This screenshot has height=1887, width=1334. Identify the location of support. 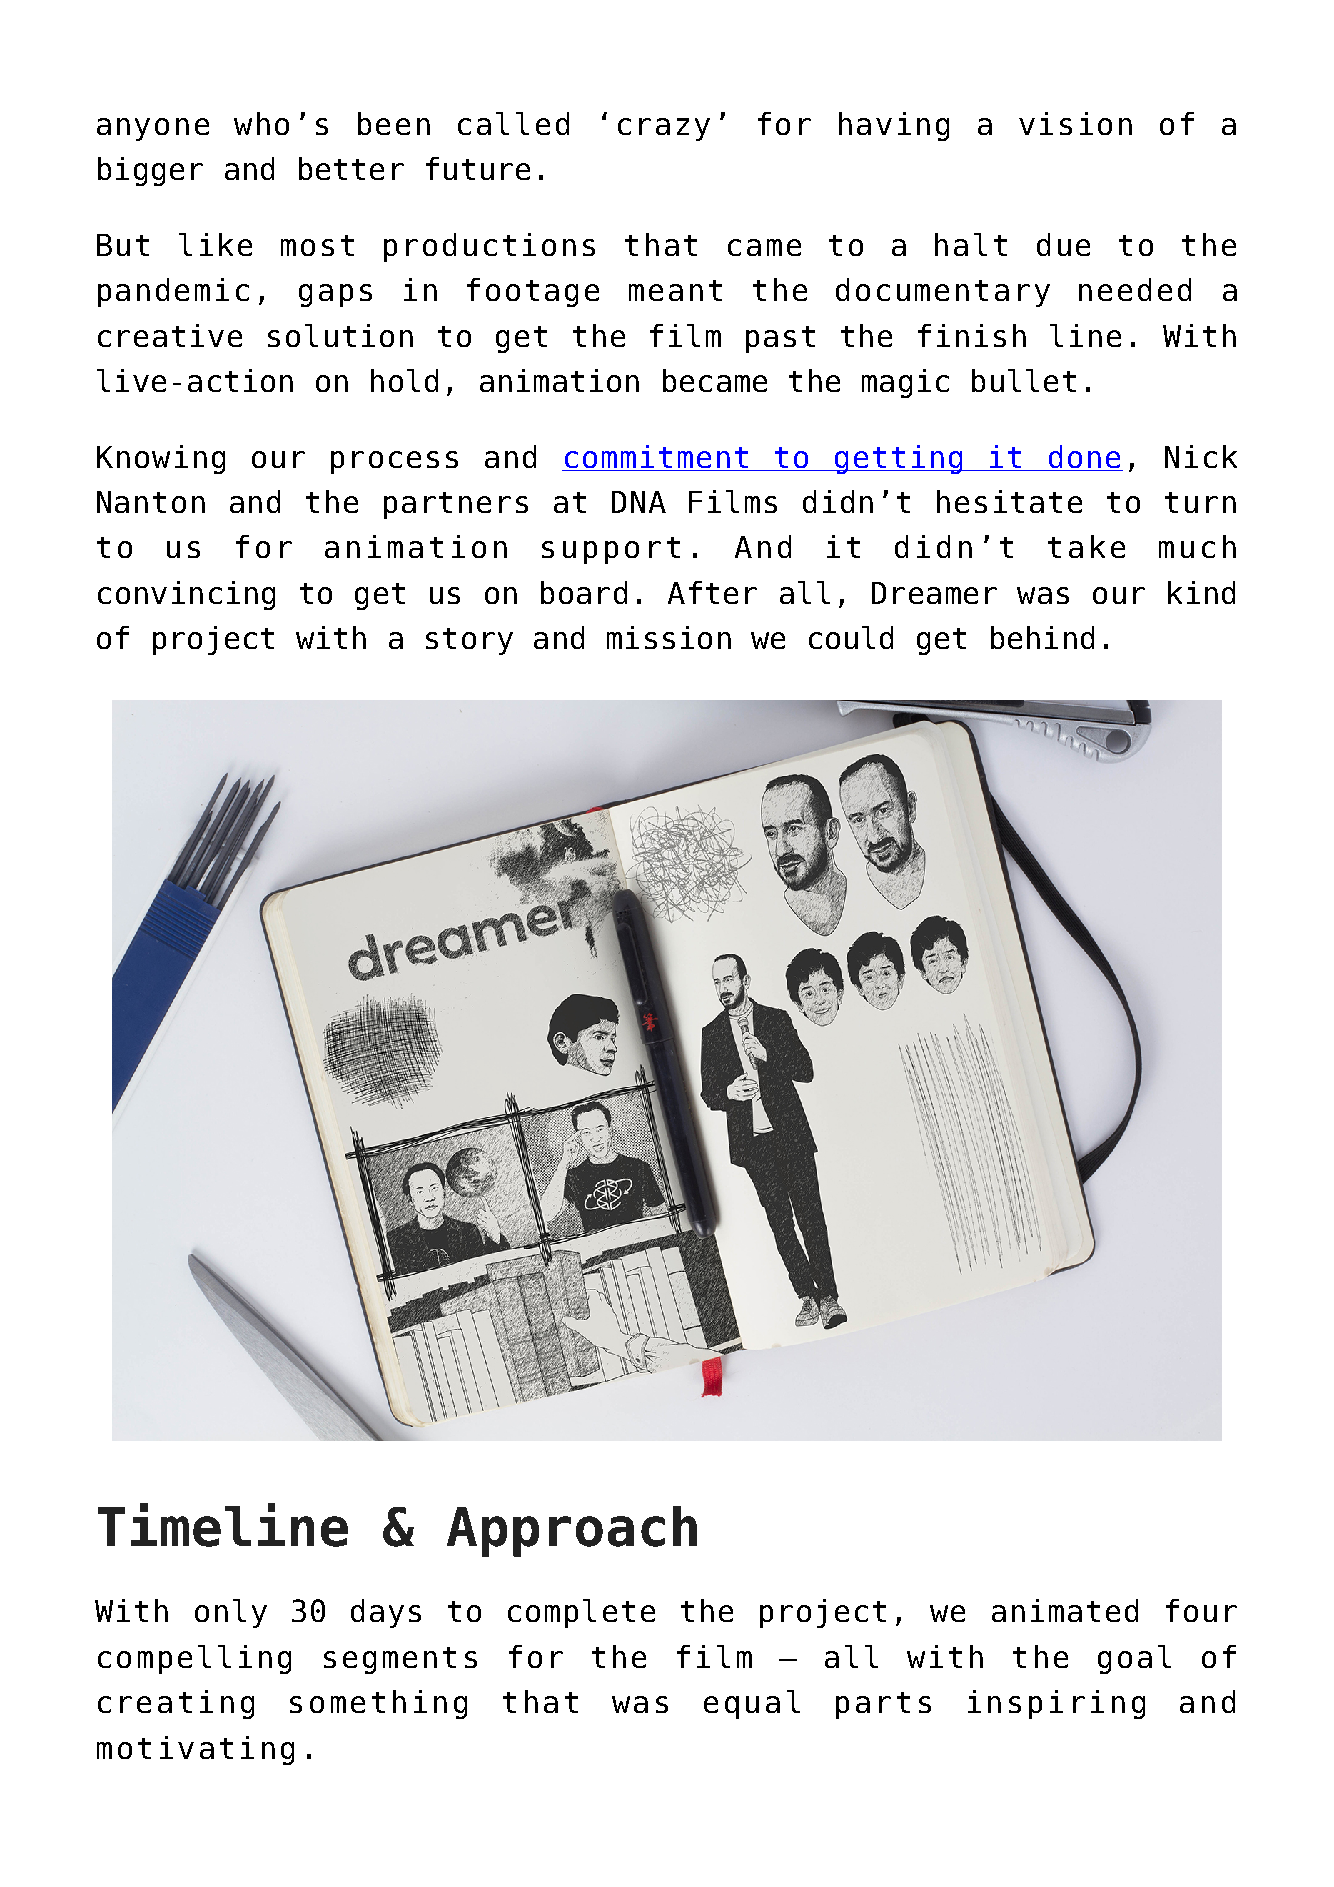
(611, 550).
